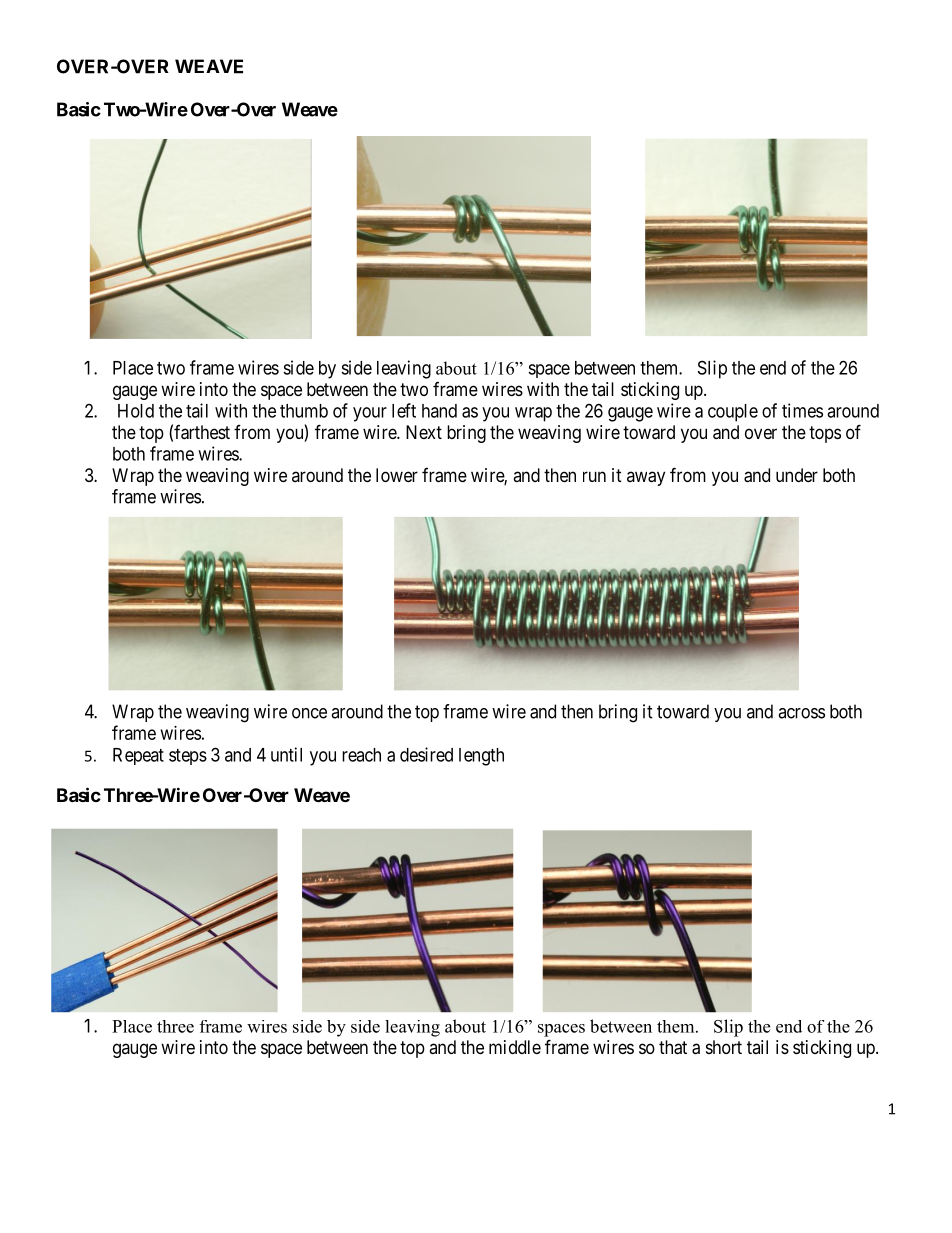 The image size is (952, 1233). Describe the element at coordinates (797, 475) in the document. I see `under` at that location.
